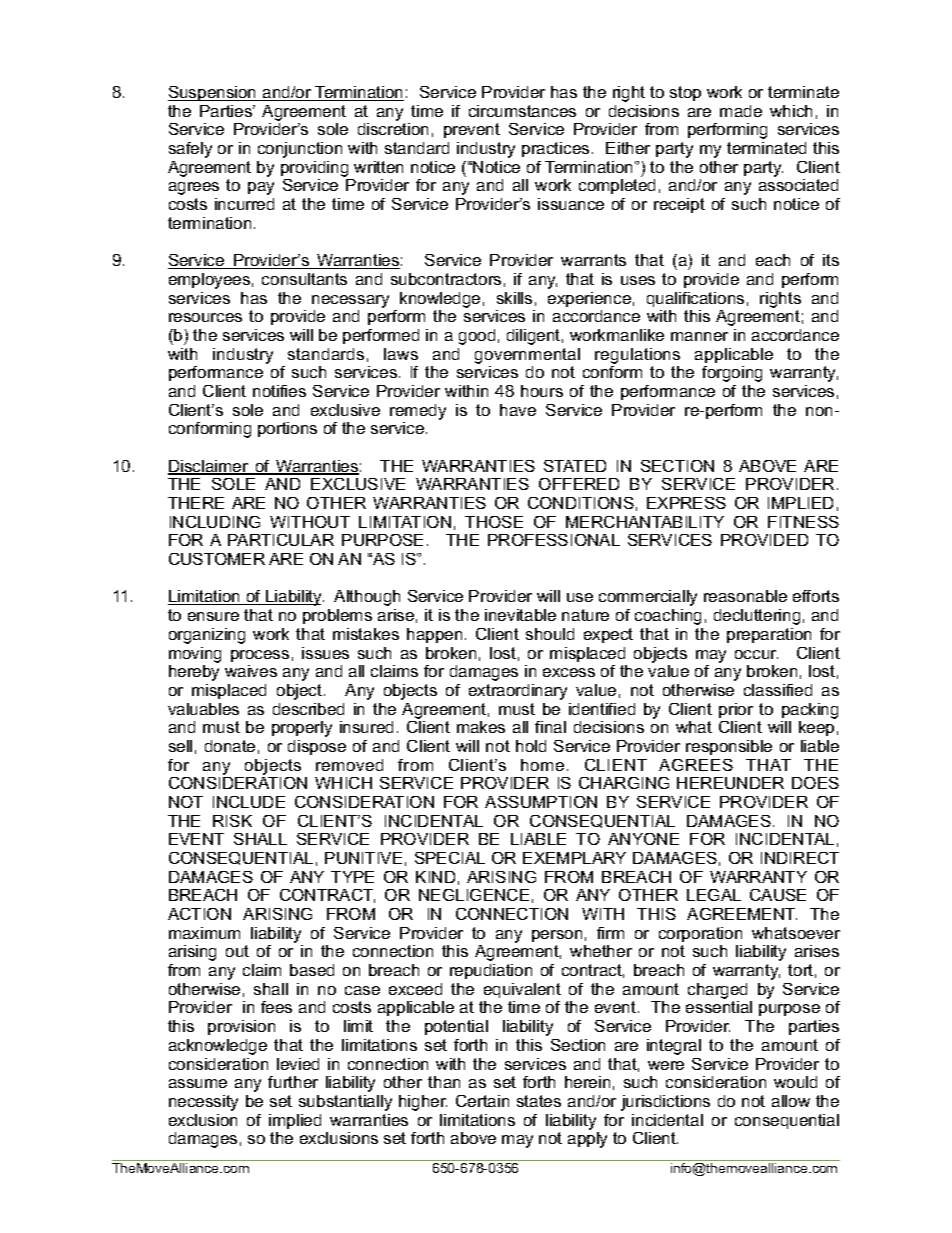 The image size is (952, 1233). I want to click on conjunction, so click(300, 150).
